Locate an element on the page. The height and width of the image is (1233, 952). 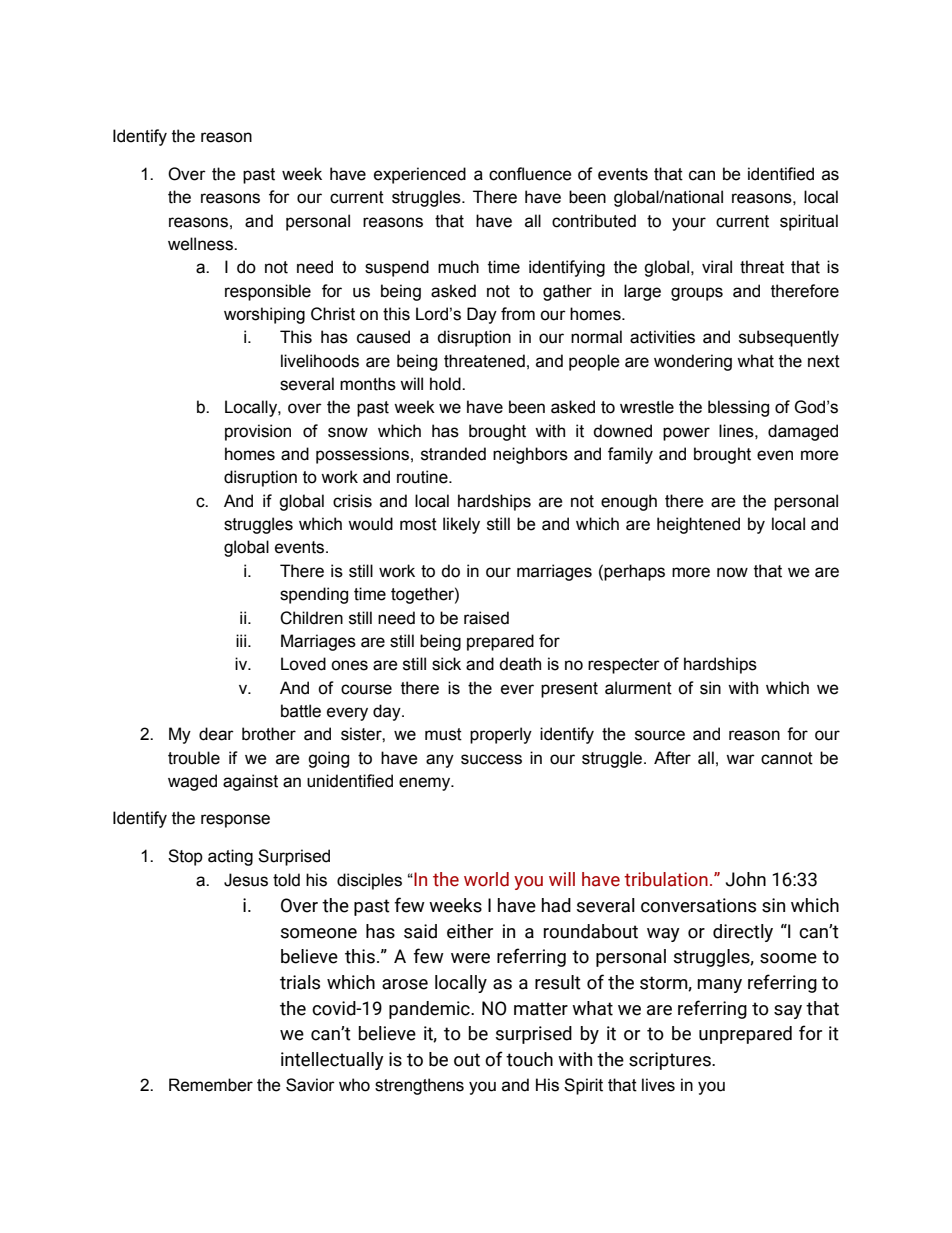
acting is located at coordinates (230, 857).
